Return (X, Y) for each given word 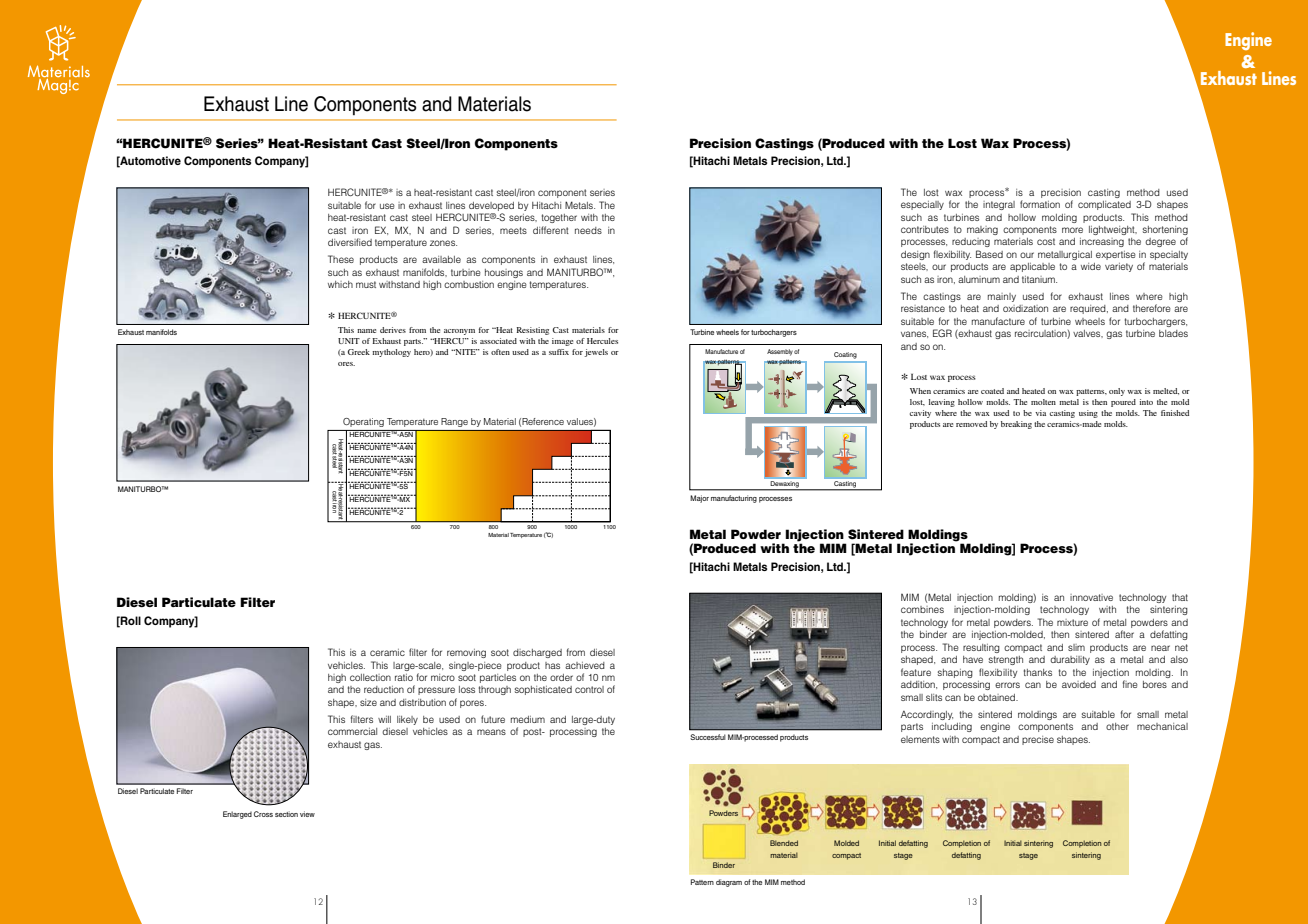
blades (1173, 333)
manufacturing (734, 499)
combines (922, 609)
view (307, 814)
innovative (1091, 597)
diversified (350, 242)
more (1072, 230)
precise (1038, 740)
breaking (1016, 425)
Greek (359, 352)
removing (466, 653)
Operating (363, 422)
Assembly (780, 352)
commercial (352, 731)
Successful (708, 737)
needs (588, 230)
